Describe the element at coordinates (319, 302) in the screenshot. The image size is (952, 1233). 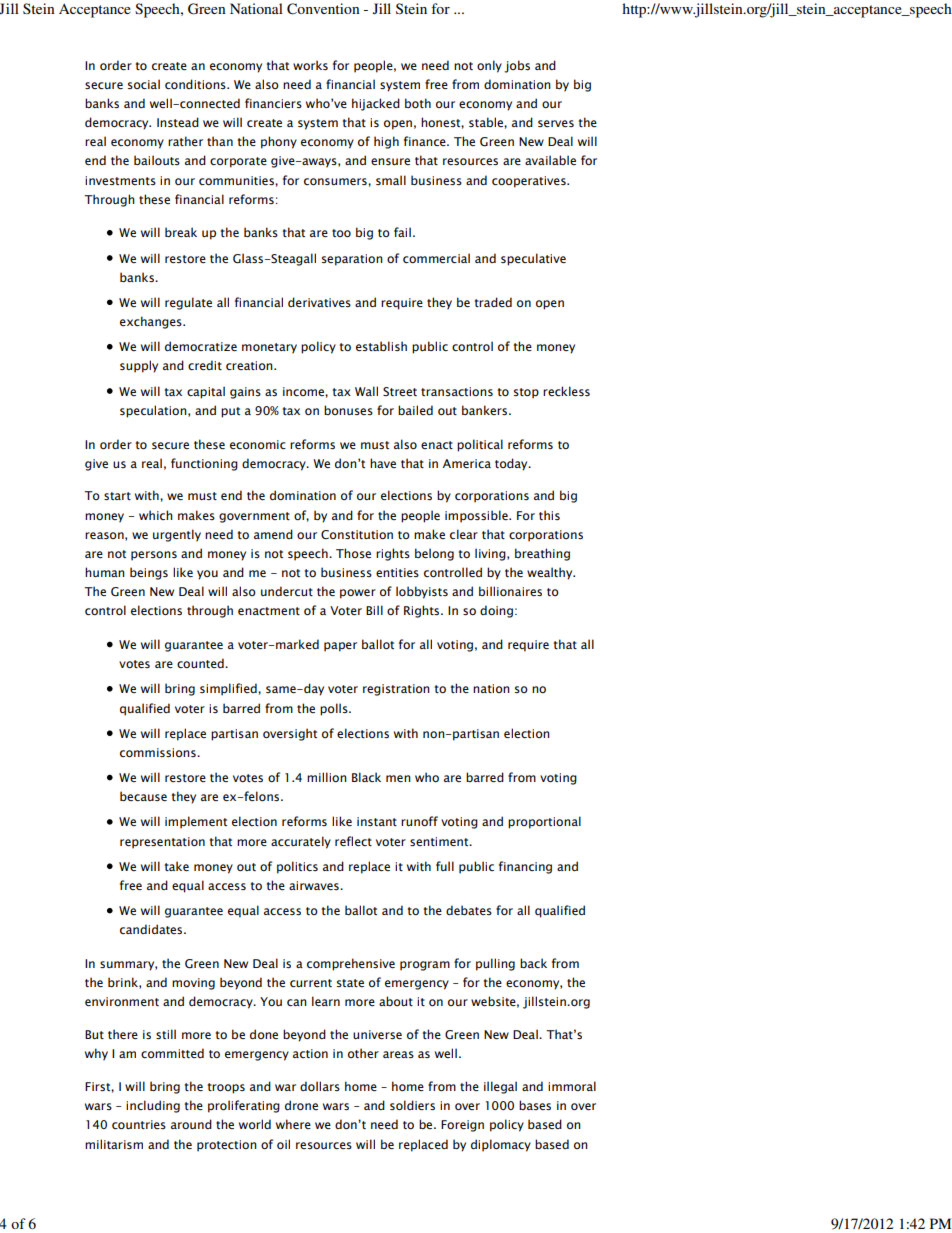
I see `derivatives` at that location.
